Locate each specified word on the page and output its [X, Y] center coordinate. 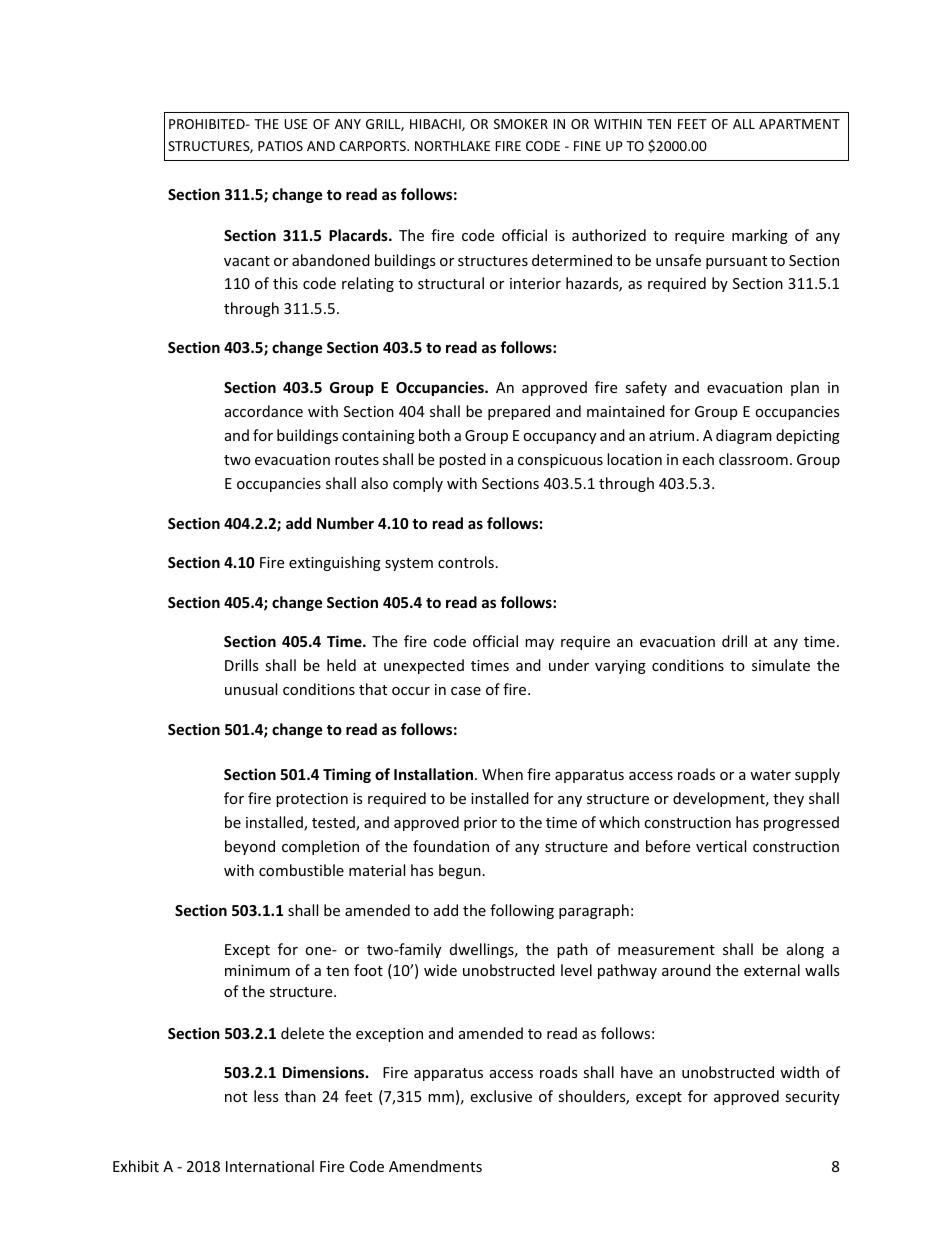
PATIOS [280, 146]
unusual [251, 689]
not [236, 1097]
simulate [781, 665]
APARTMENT [799, 124]
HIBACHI [436, 125]
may [539, 644]
